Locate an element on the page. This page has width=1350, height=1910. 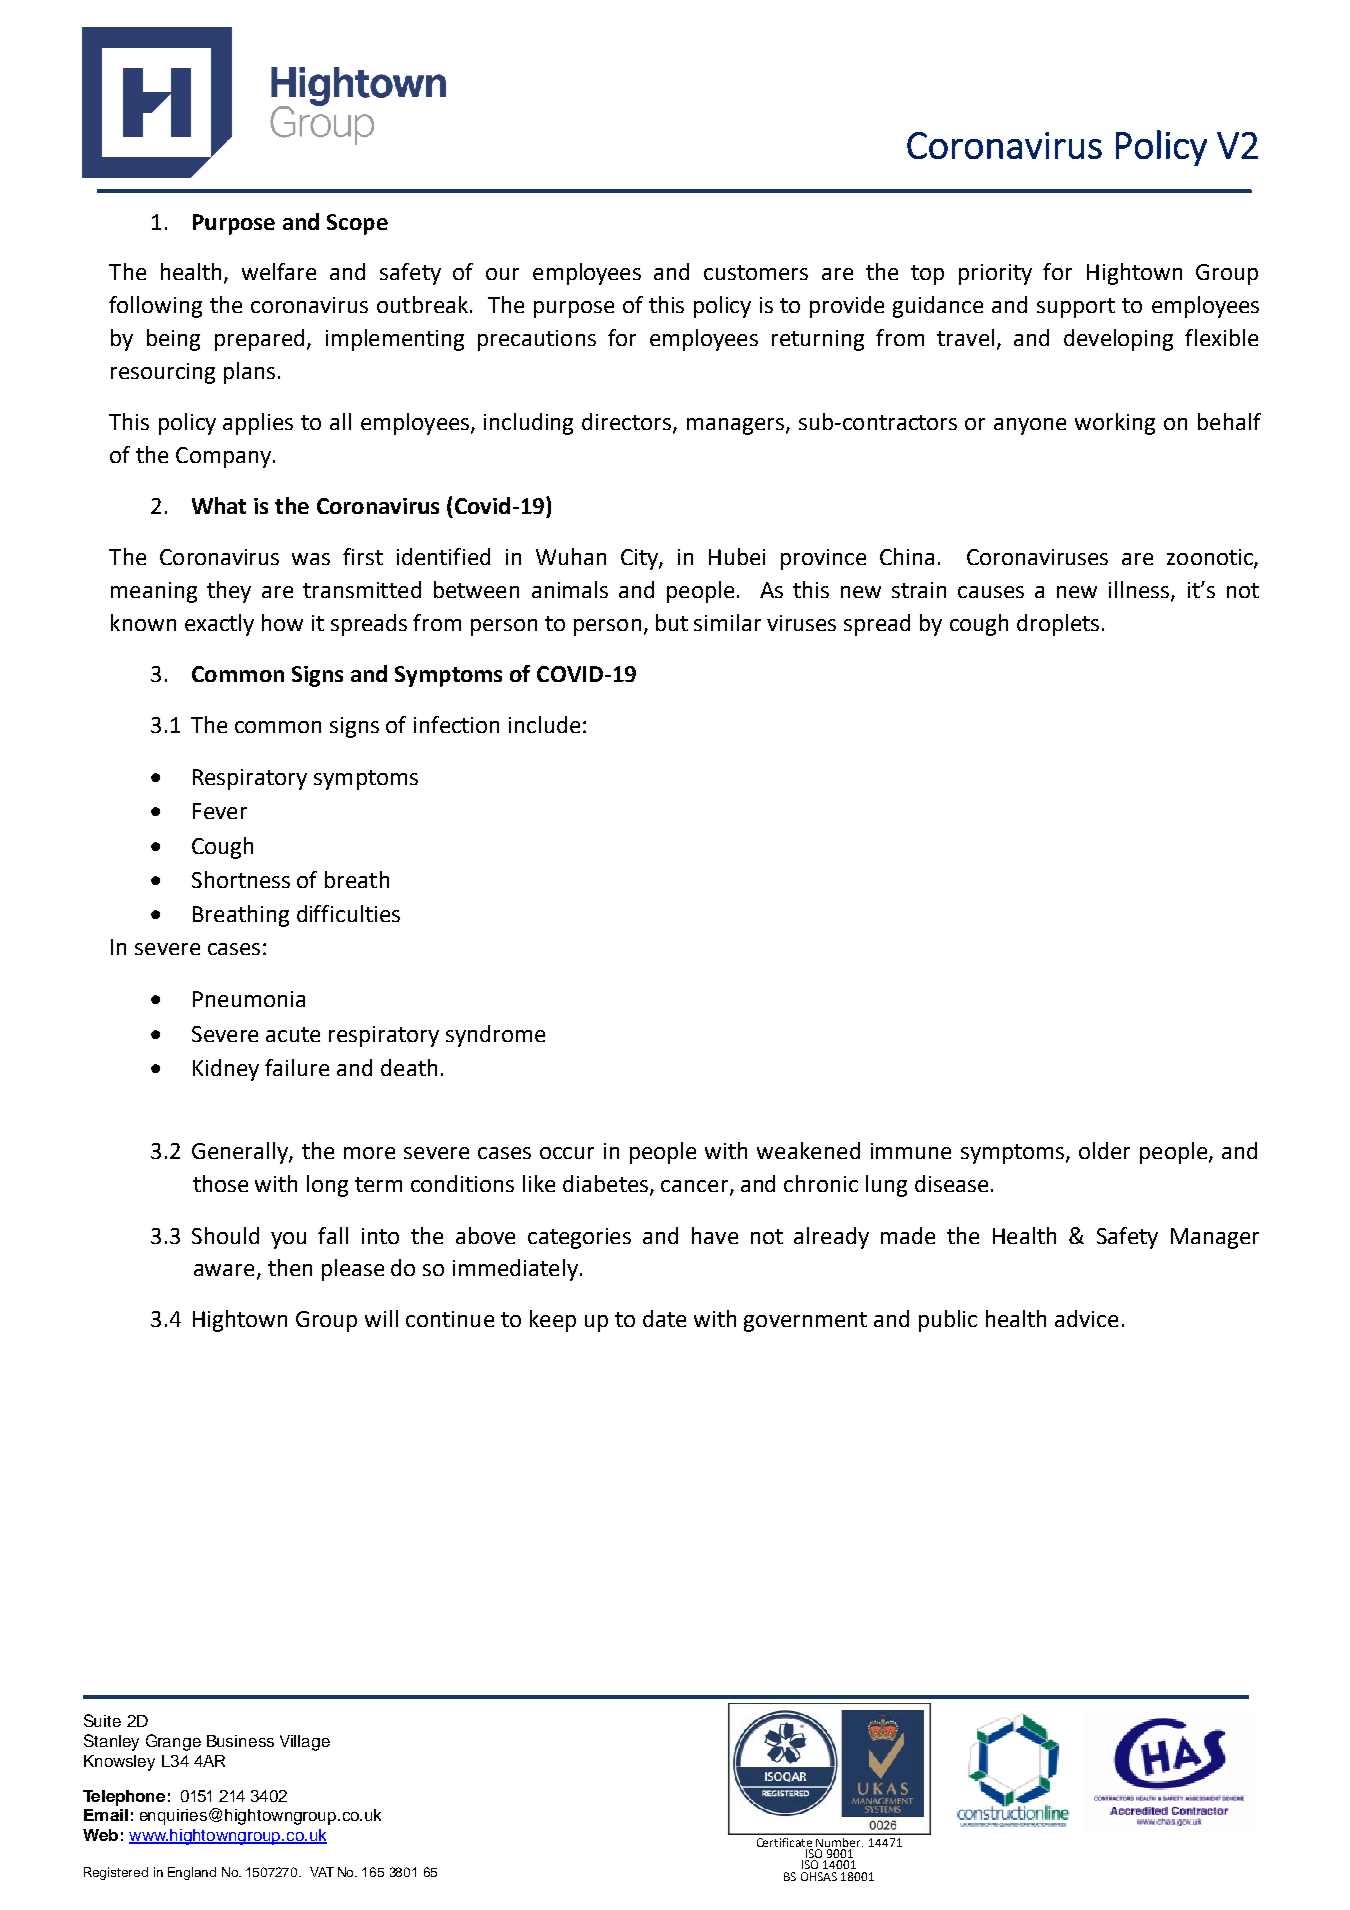
customers is located at coordinates (756, 272).
